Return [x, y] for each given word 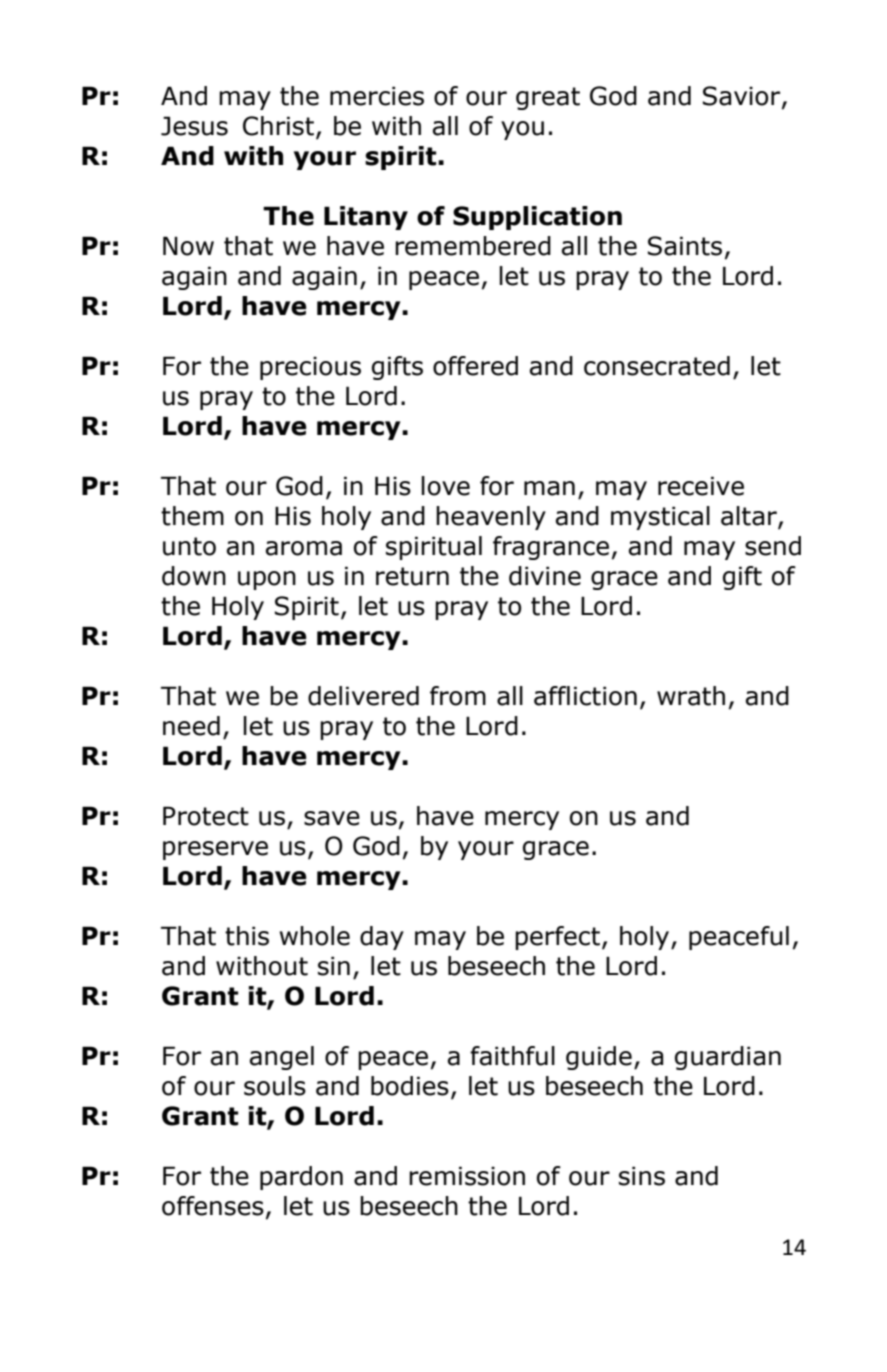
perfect [557, 938]
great [548, 98]
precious [310, 368]
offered [475, 366]
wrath [691, 696]
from [458, 696]
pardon [301, 1178]
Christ [280, 127]
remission [467, 1176]
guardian [728, 1058]
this [247, 936]
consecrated [657, 366]
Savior [743, 97]
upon [267, 580]
